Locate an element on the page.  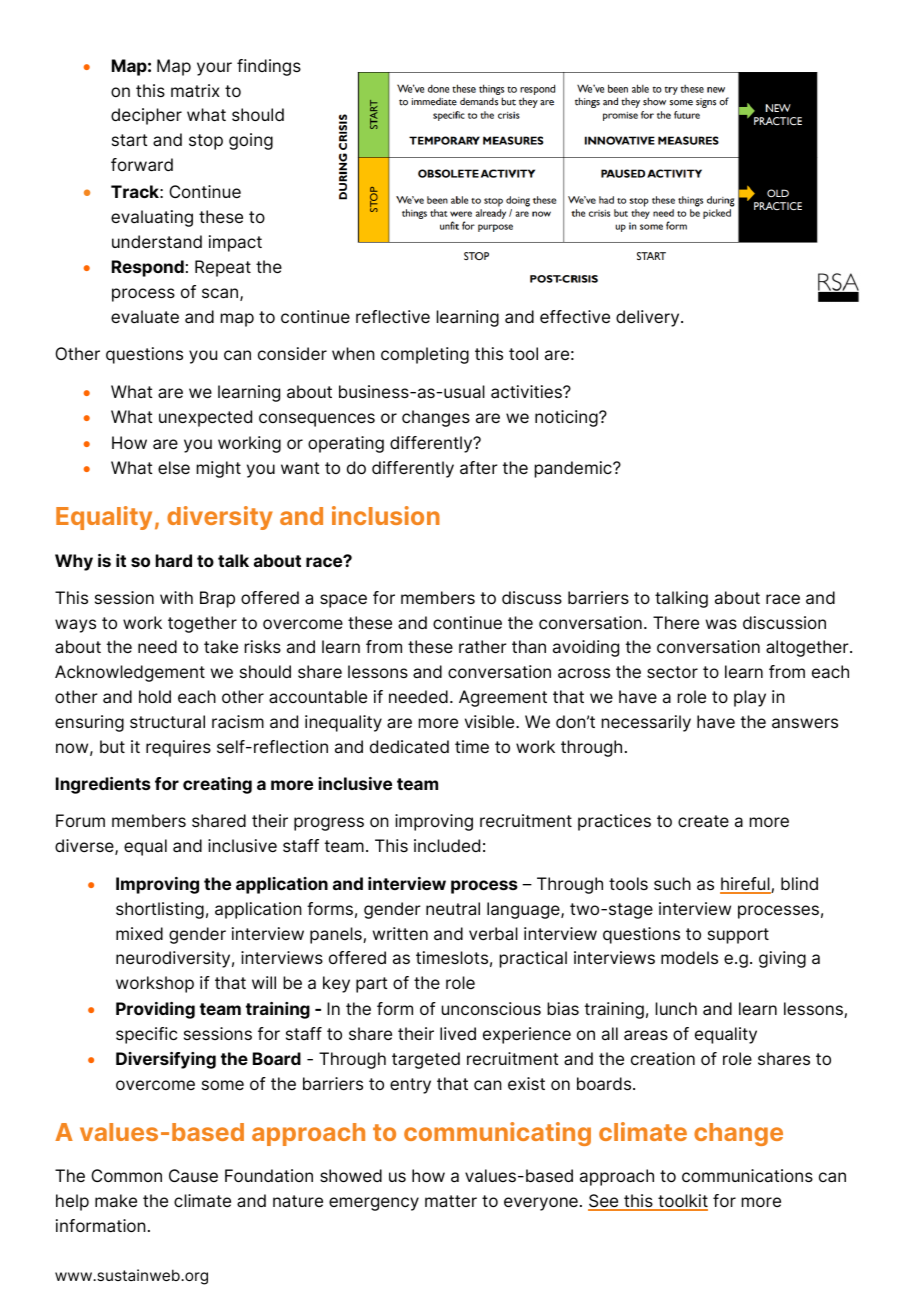
after is located at coordinates (479, 468).
